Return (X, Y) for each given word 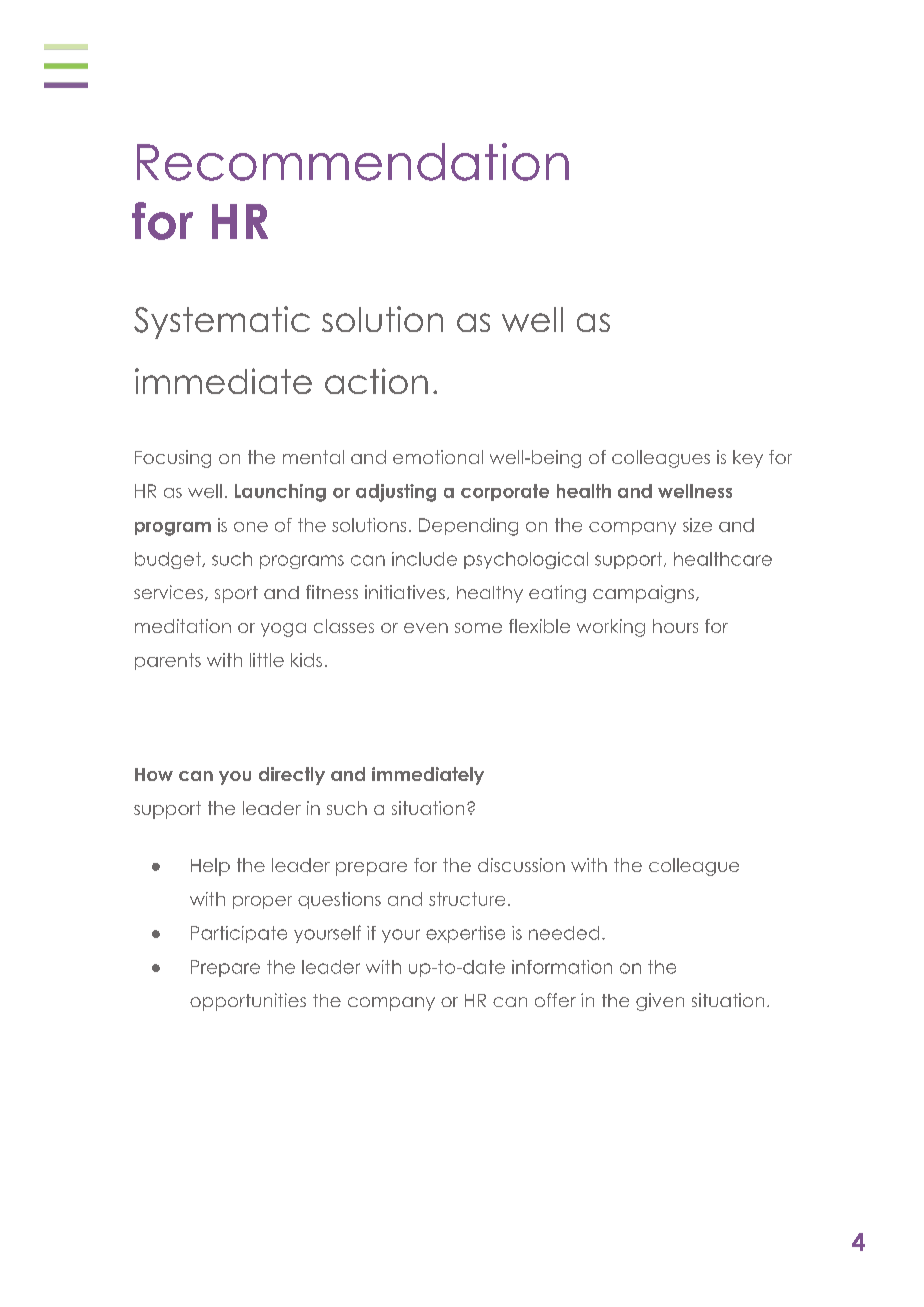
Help (210, 867)
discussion (521, 865)
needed (564, 933)
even (426, 628)
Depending (468, 527)
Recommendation (353, 162)
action (376, 381)
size (697, 525)
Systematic (222, 322)
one (251, 527)
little (267, 660)
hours (675, 626)
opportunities (248, 1002)
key (748, 459)
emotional (438, 457)
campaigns (643, 594)
